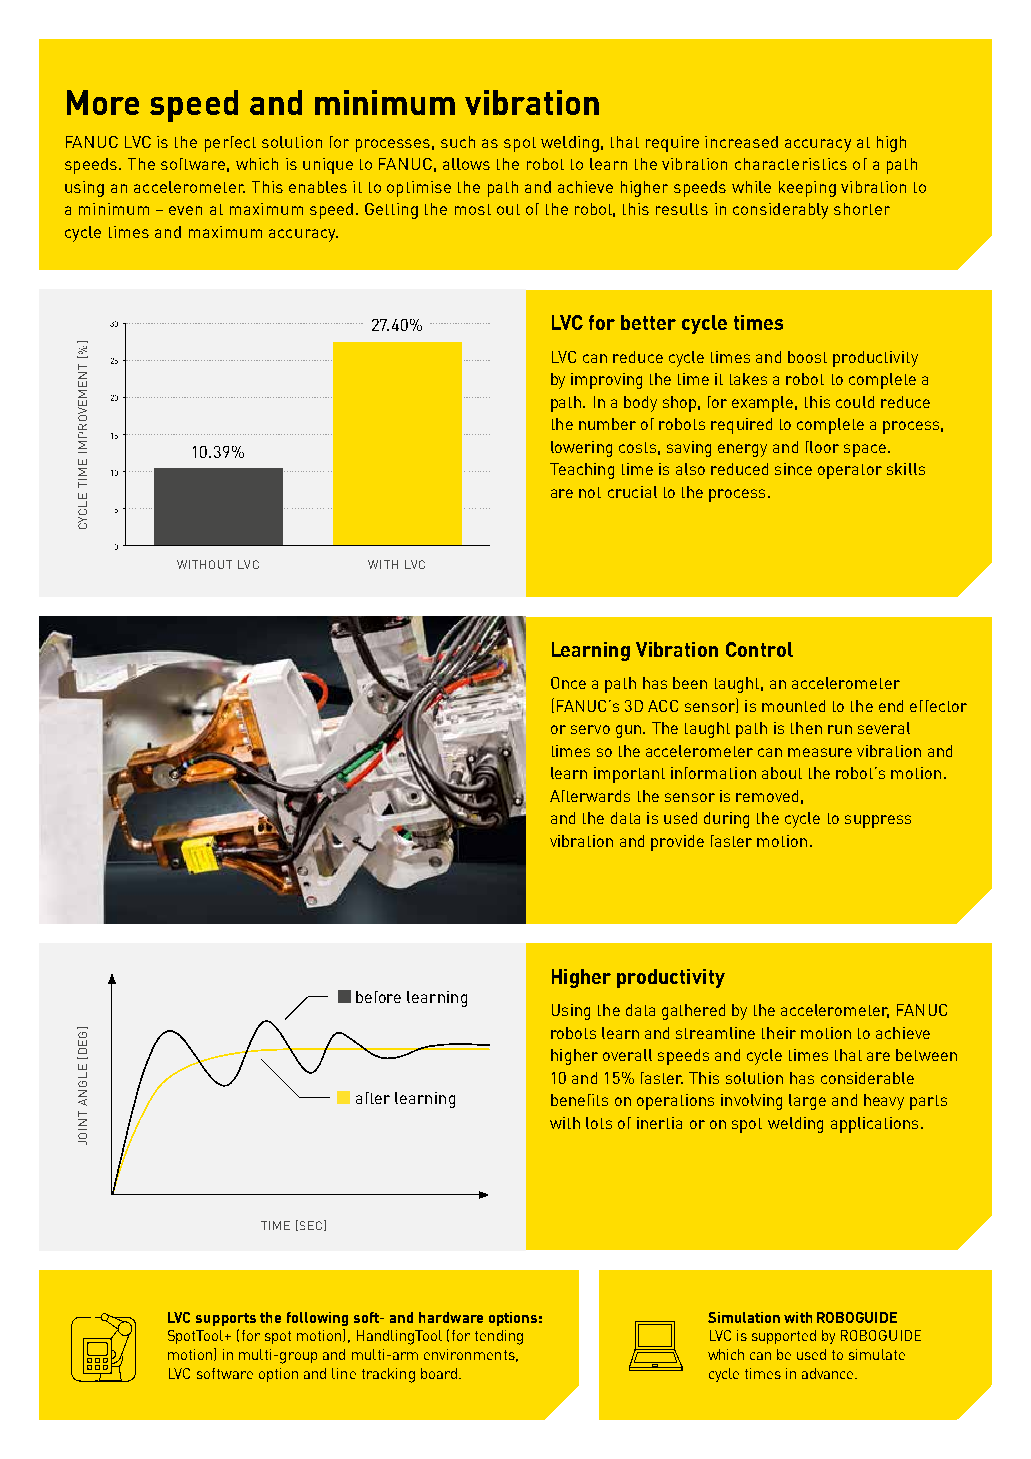 This page has height=1459, width=1031. What do you see at coordinates (878, 821) in the page?
I see `suppress` at bounding box center [878, 821].
